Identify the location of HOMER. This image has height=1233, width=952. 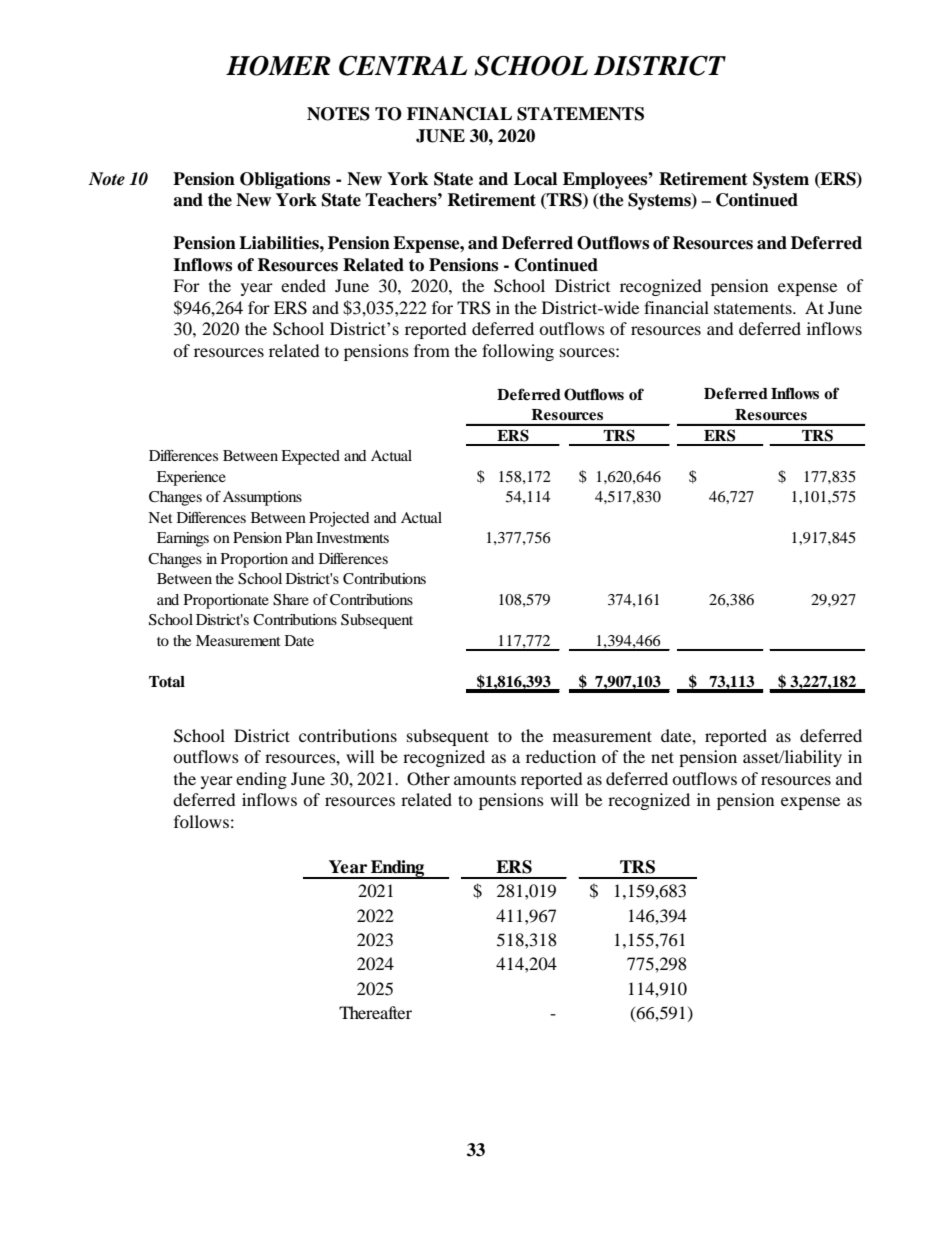
(278, 66).
